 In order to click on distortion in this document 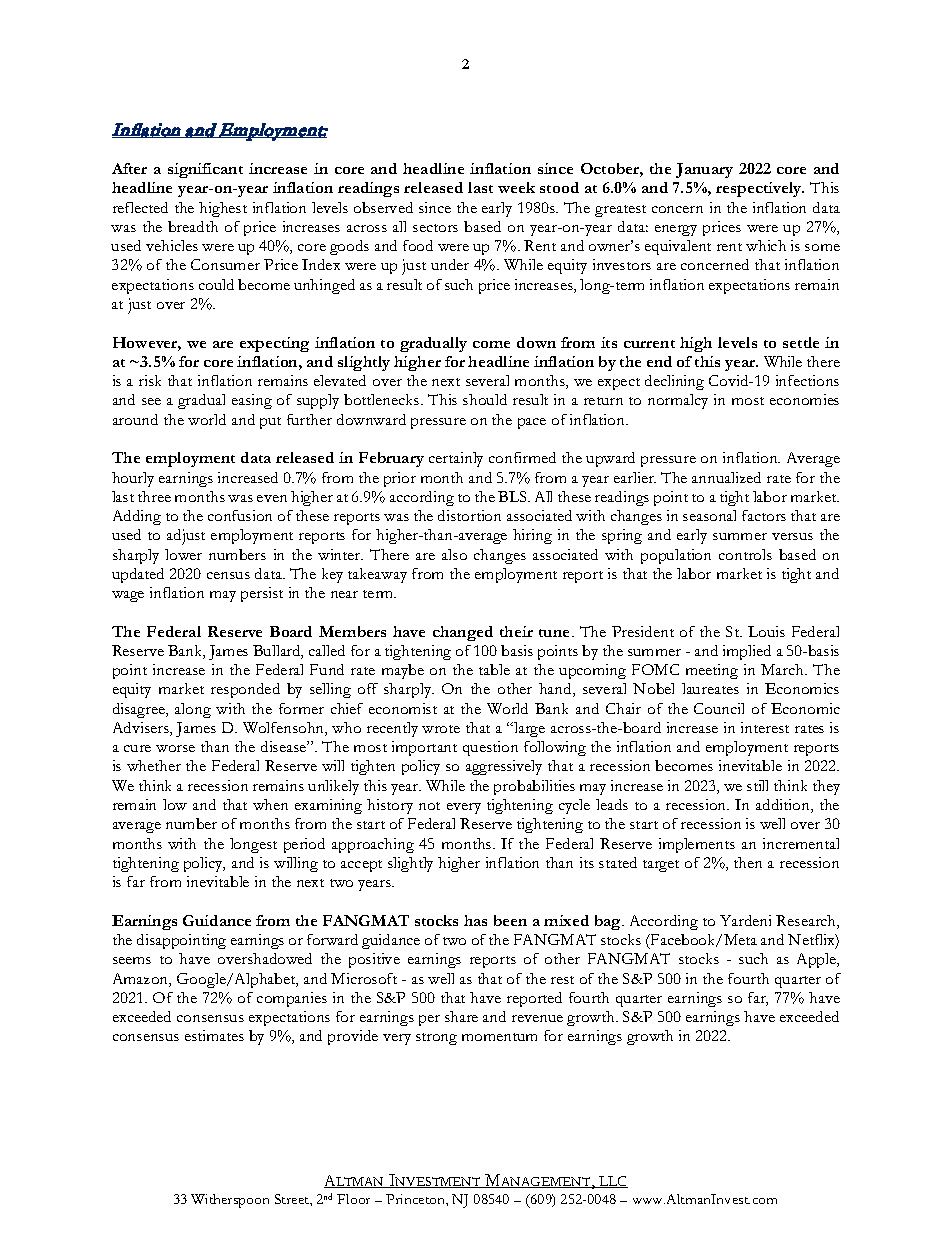, I will do `click(469, 515)`.
